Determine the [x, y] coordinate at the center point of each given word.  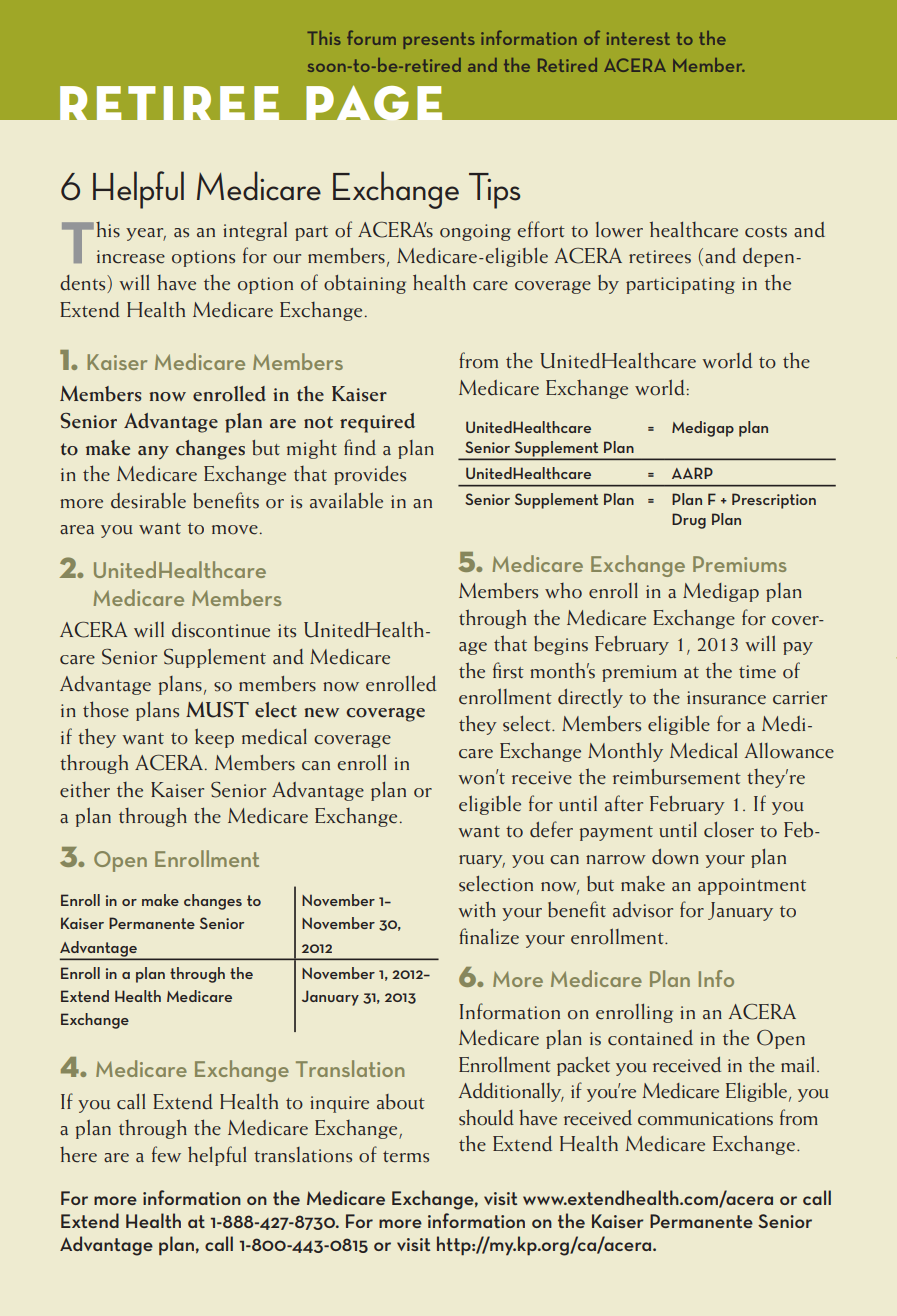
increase [131, 257]
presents [439, 40]
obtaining [365, 284]
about [401, 1102]
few [166, 1154]
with [477, 909]
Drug [689, 521]
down [675, 857]
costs [766, 232]
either [85, 790]
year [146, 234]
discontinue [221, 630]
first [508, 670]
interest [638, 38]
